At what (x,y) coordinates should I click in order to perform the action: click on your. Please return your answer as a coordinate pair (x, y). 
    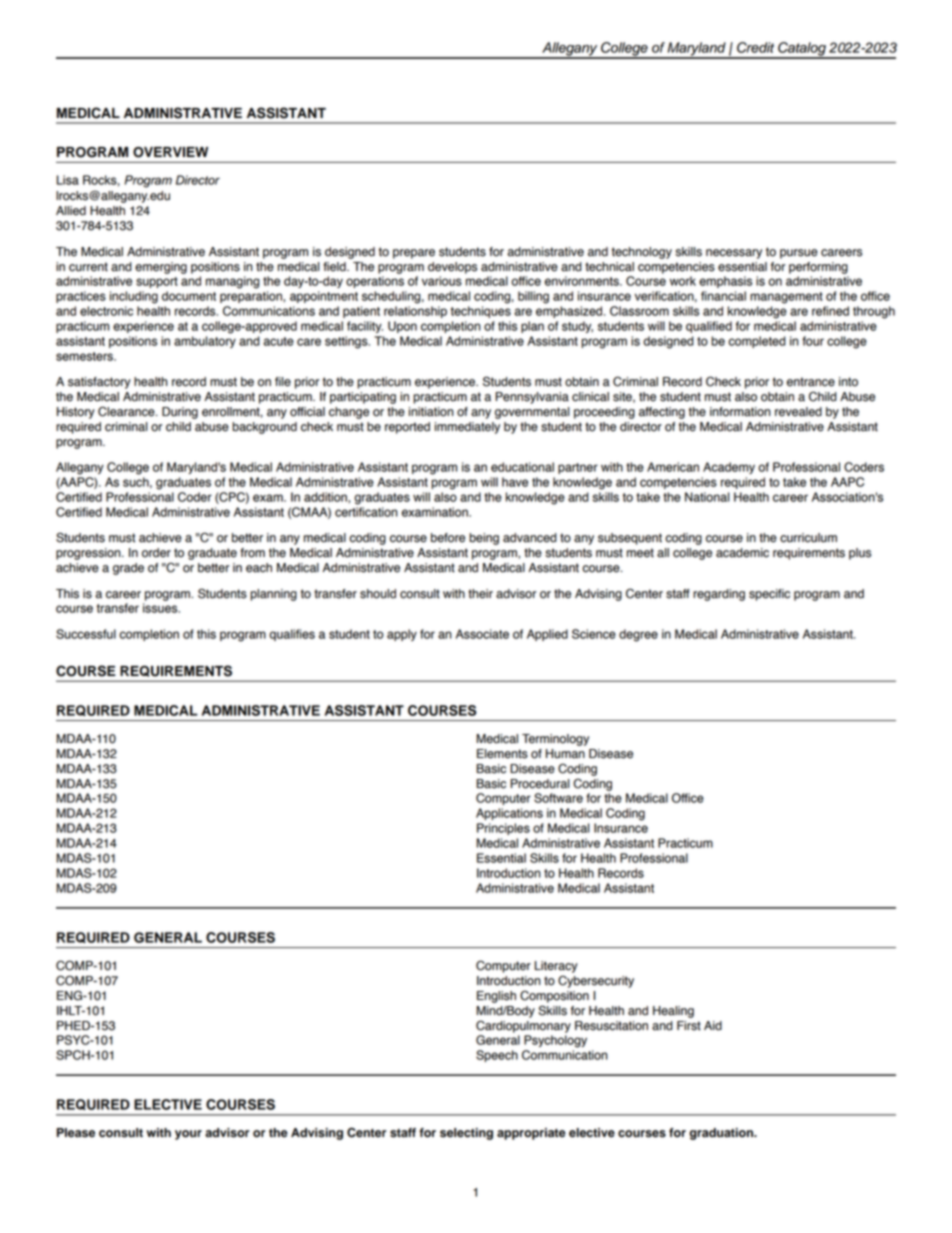
    Looking at the image, I should click on (188, 1135).
